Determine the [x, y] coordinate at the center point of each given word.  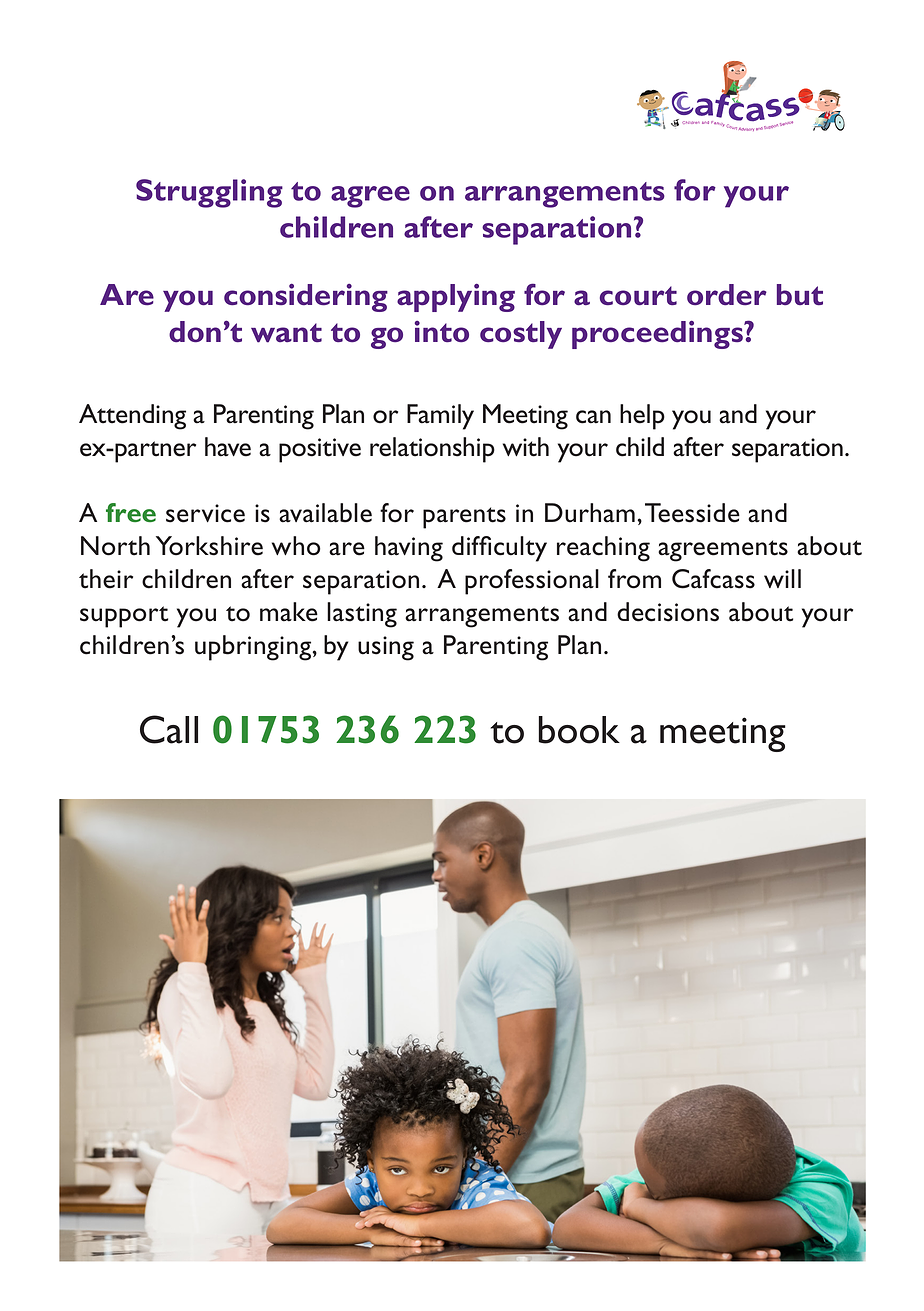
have [228, 447]
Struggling [209, 193]
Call [169, 729]
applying [456, 297]
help [642, 417]
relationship [432, 450]
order [727, 295]
